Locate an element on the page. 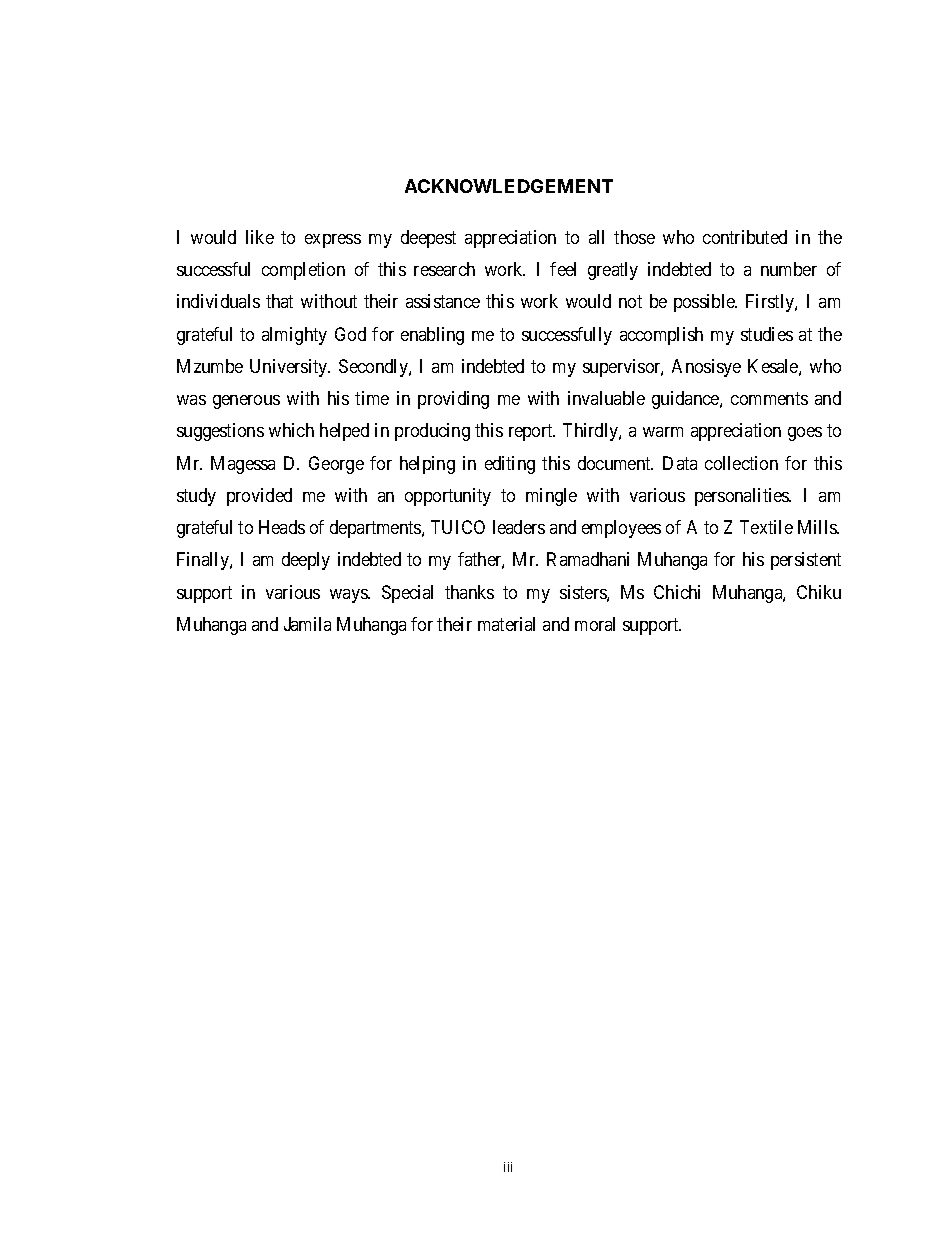  moral is located at coordinates (595, 624).
